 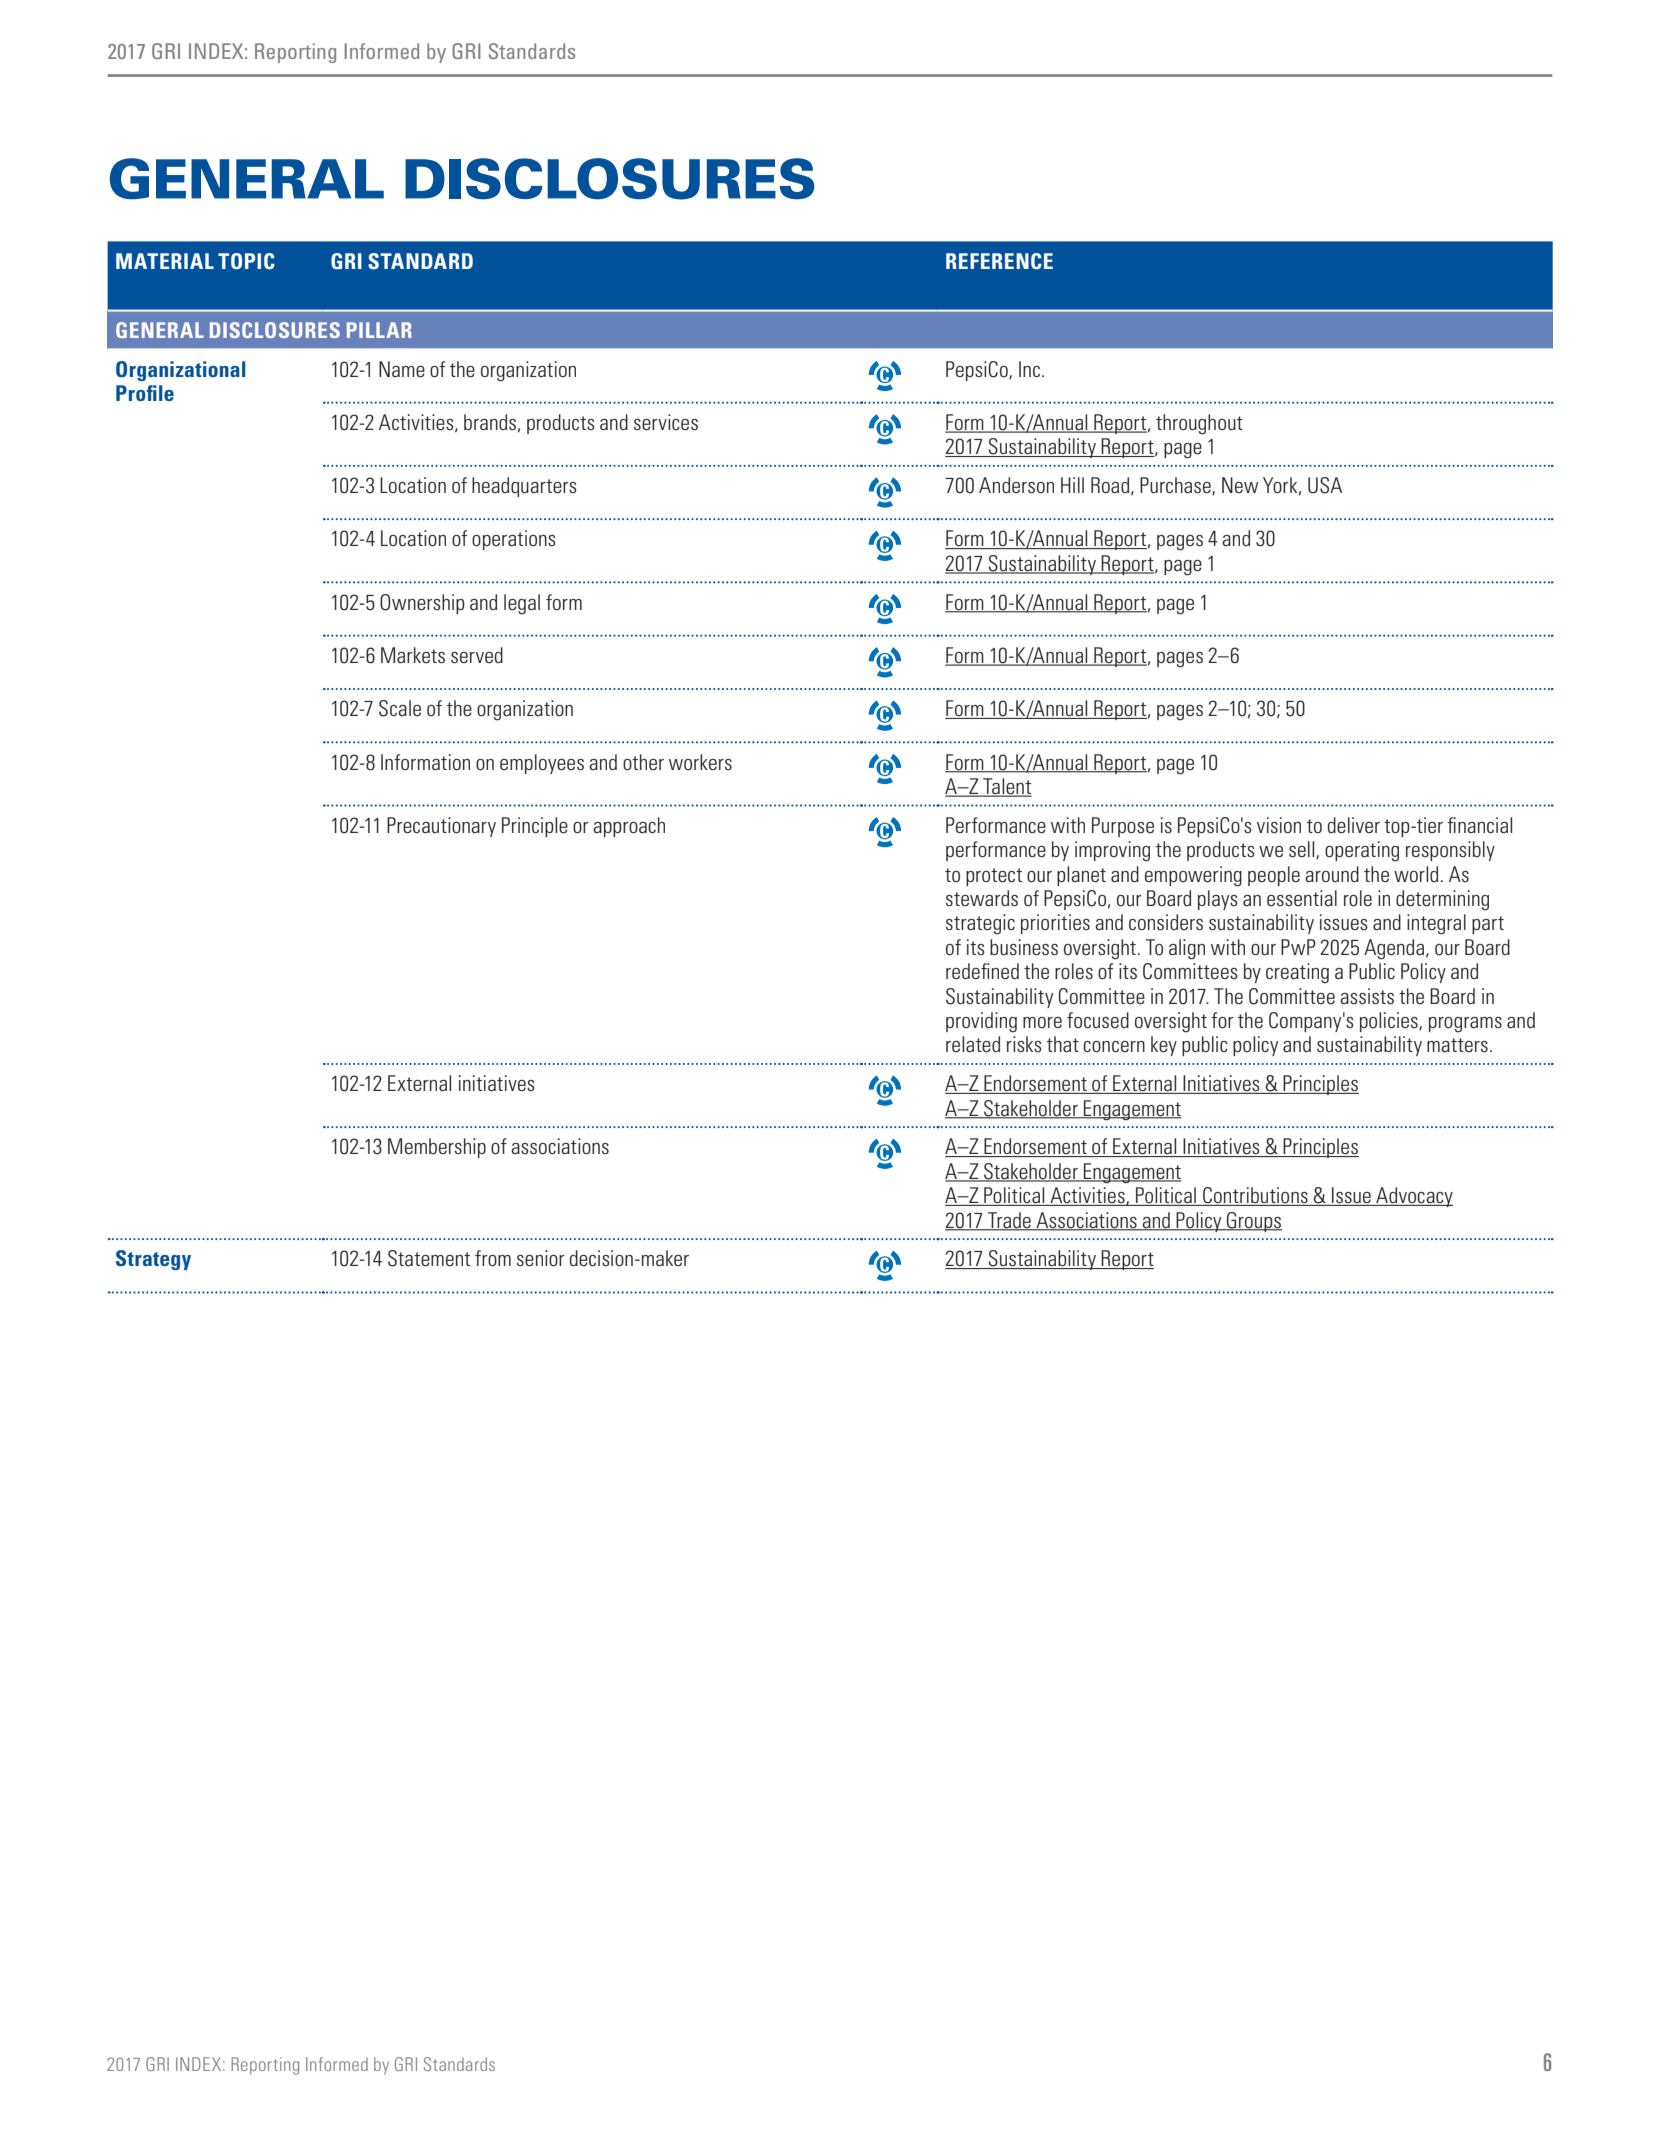 What do you see at coordinates (379, 330) in the screenshot?
I see `PILLAR` at bounding box center [379, 330].
